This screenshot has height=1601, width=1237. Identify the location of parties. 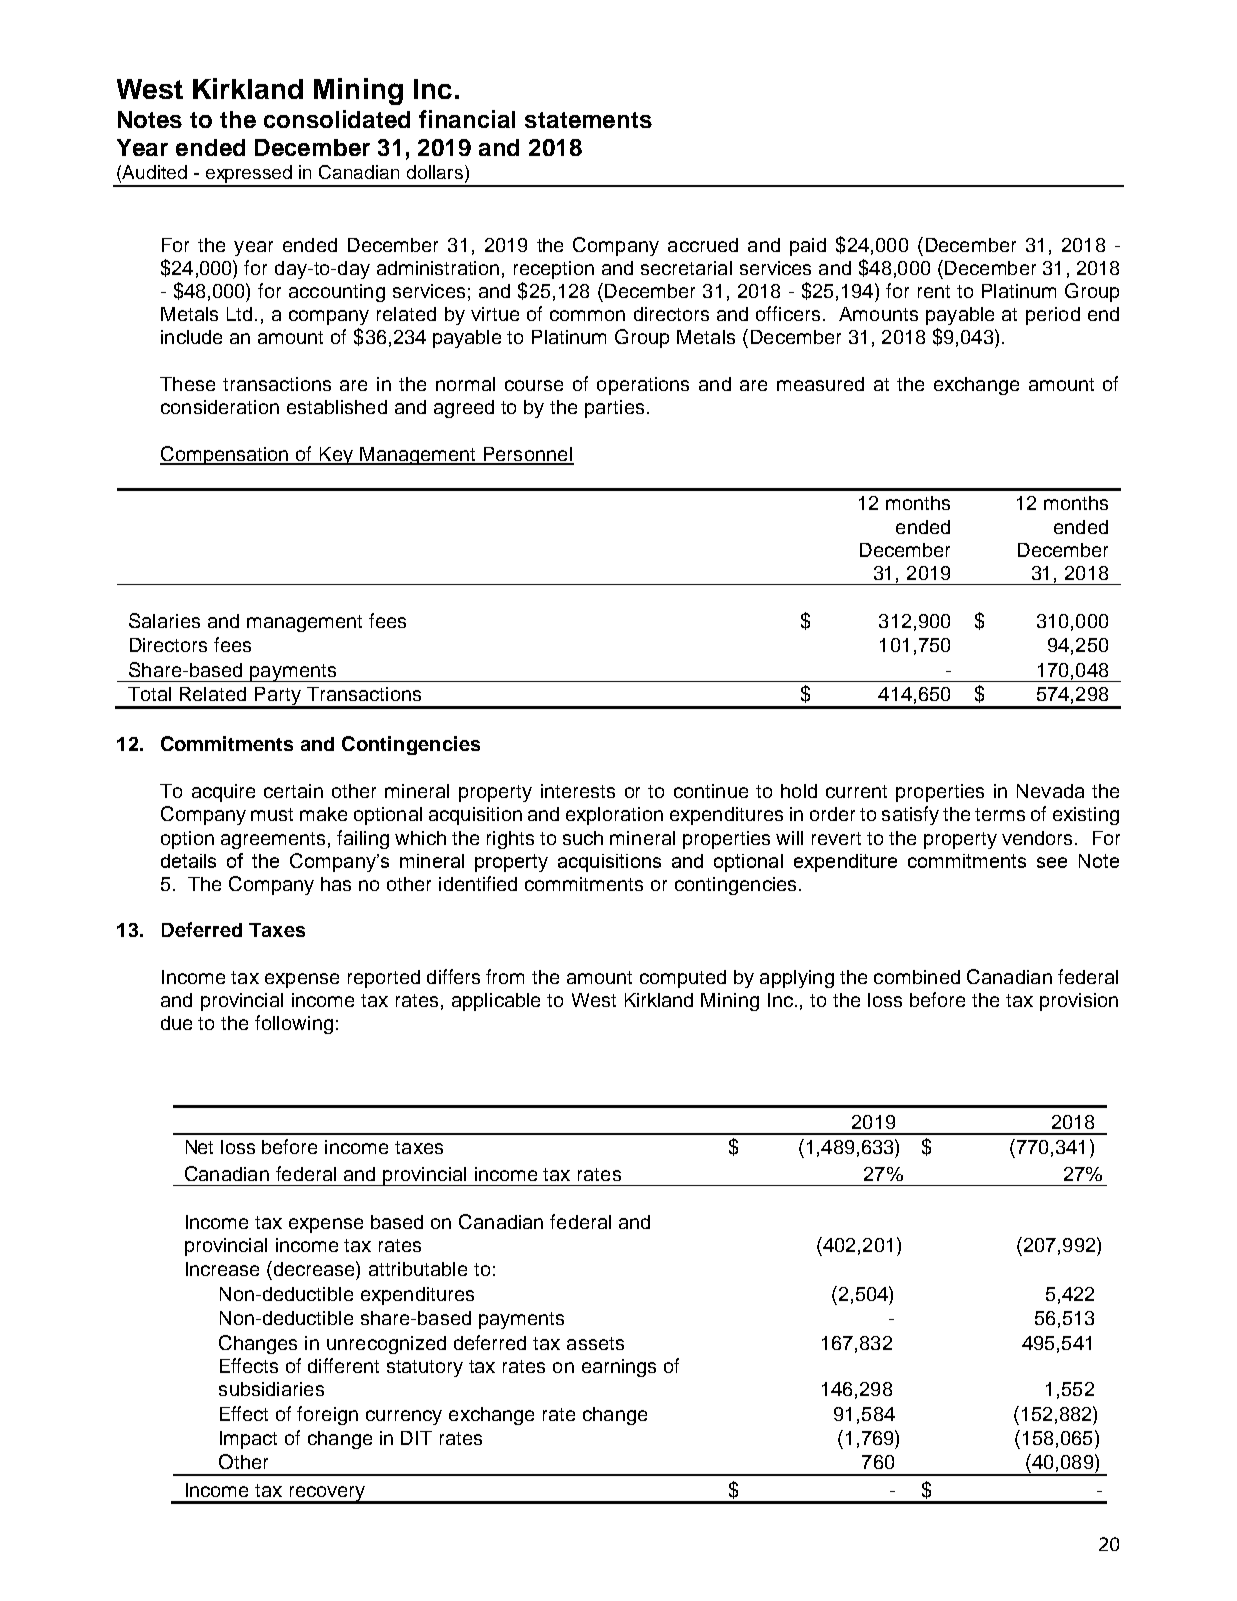
(614, 409).
